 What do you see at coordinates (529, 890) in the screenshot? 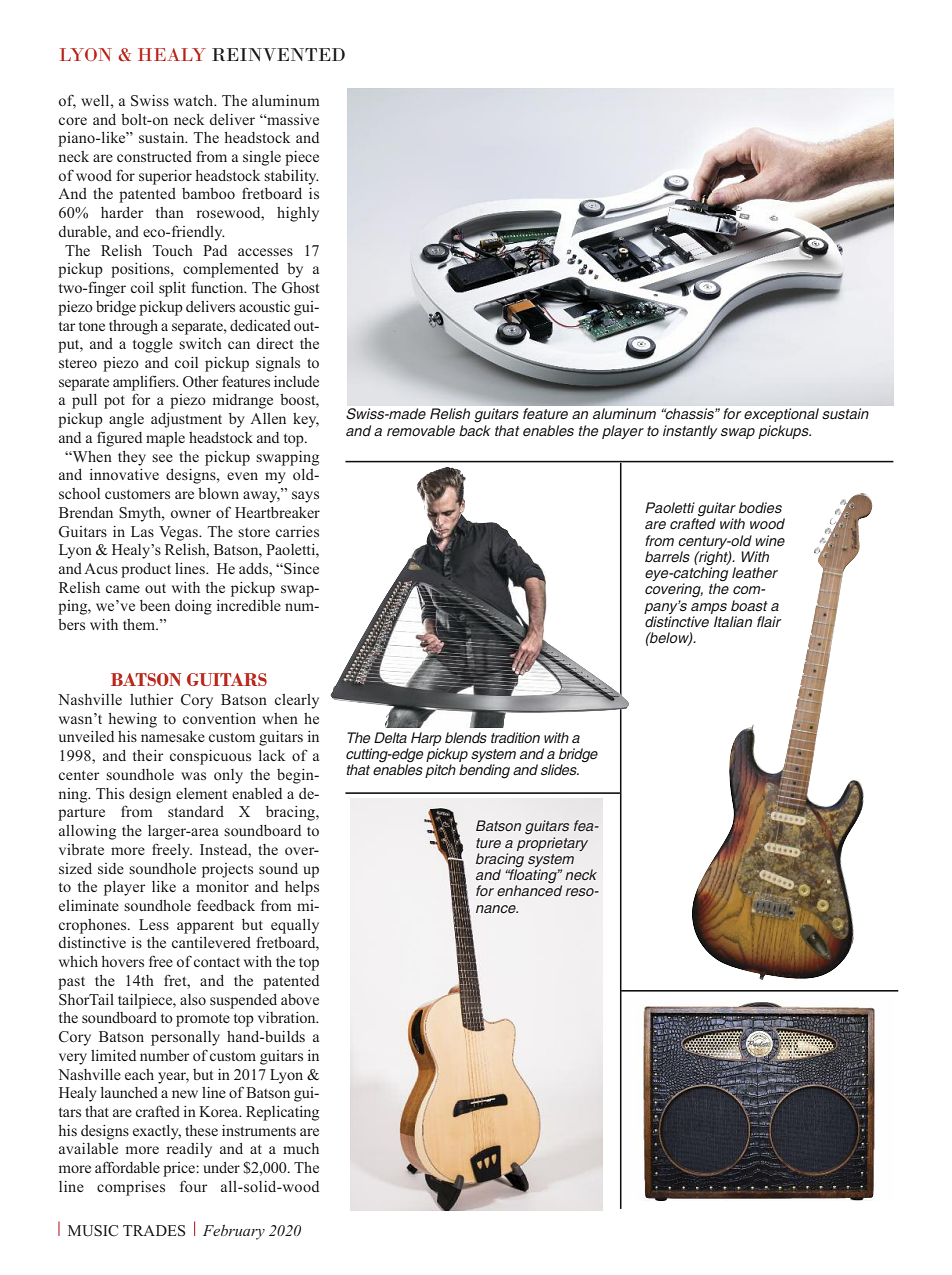
I see `enhanced` at bounding box center [529, 890].
